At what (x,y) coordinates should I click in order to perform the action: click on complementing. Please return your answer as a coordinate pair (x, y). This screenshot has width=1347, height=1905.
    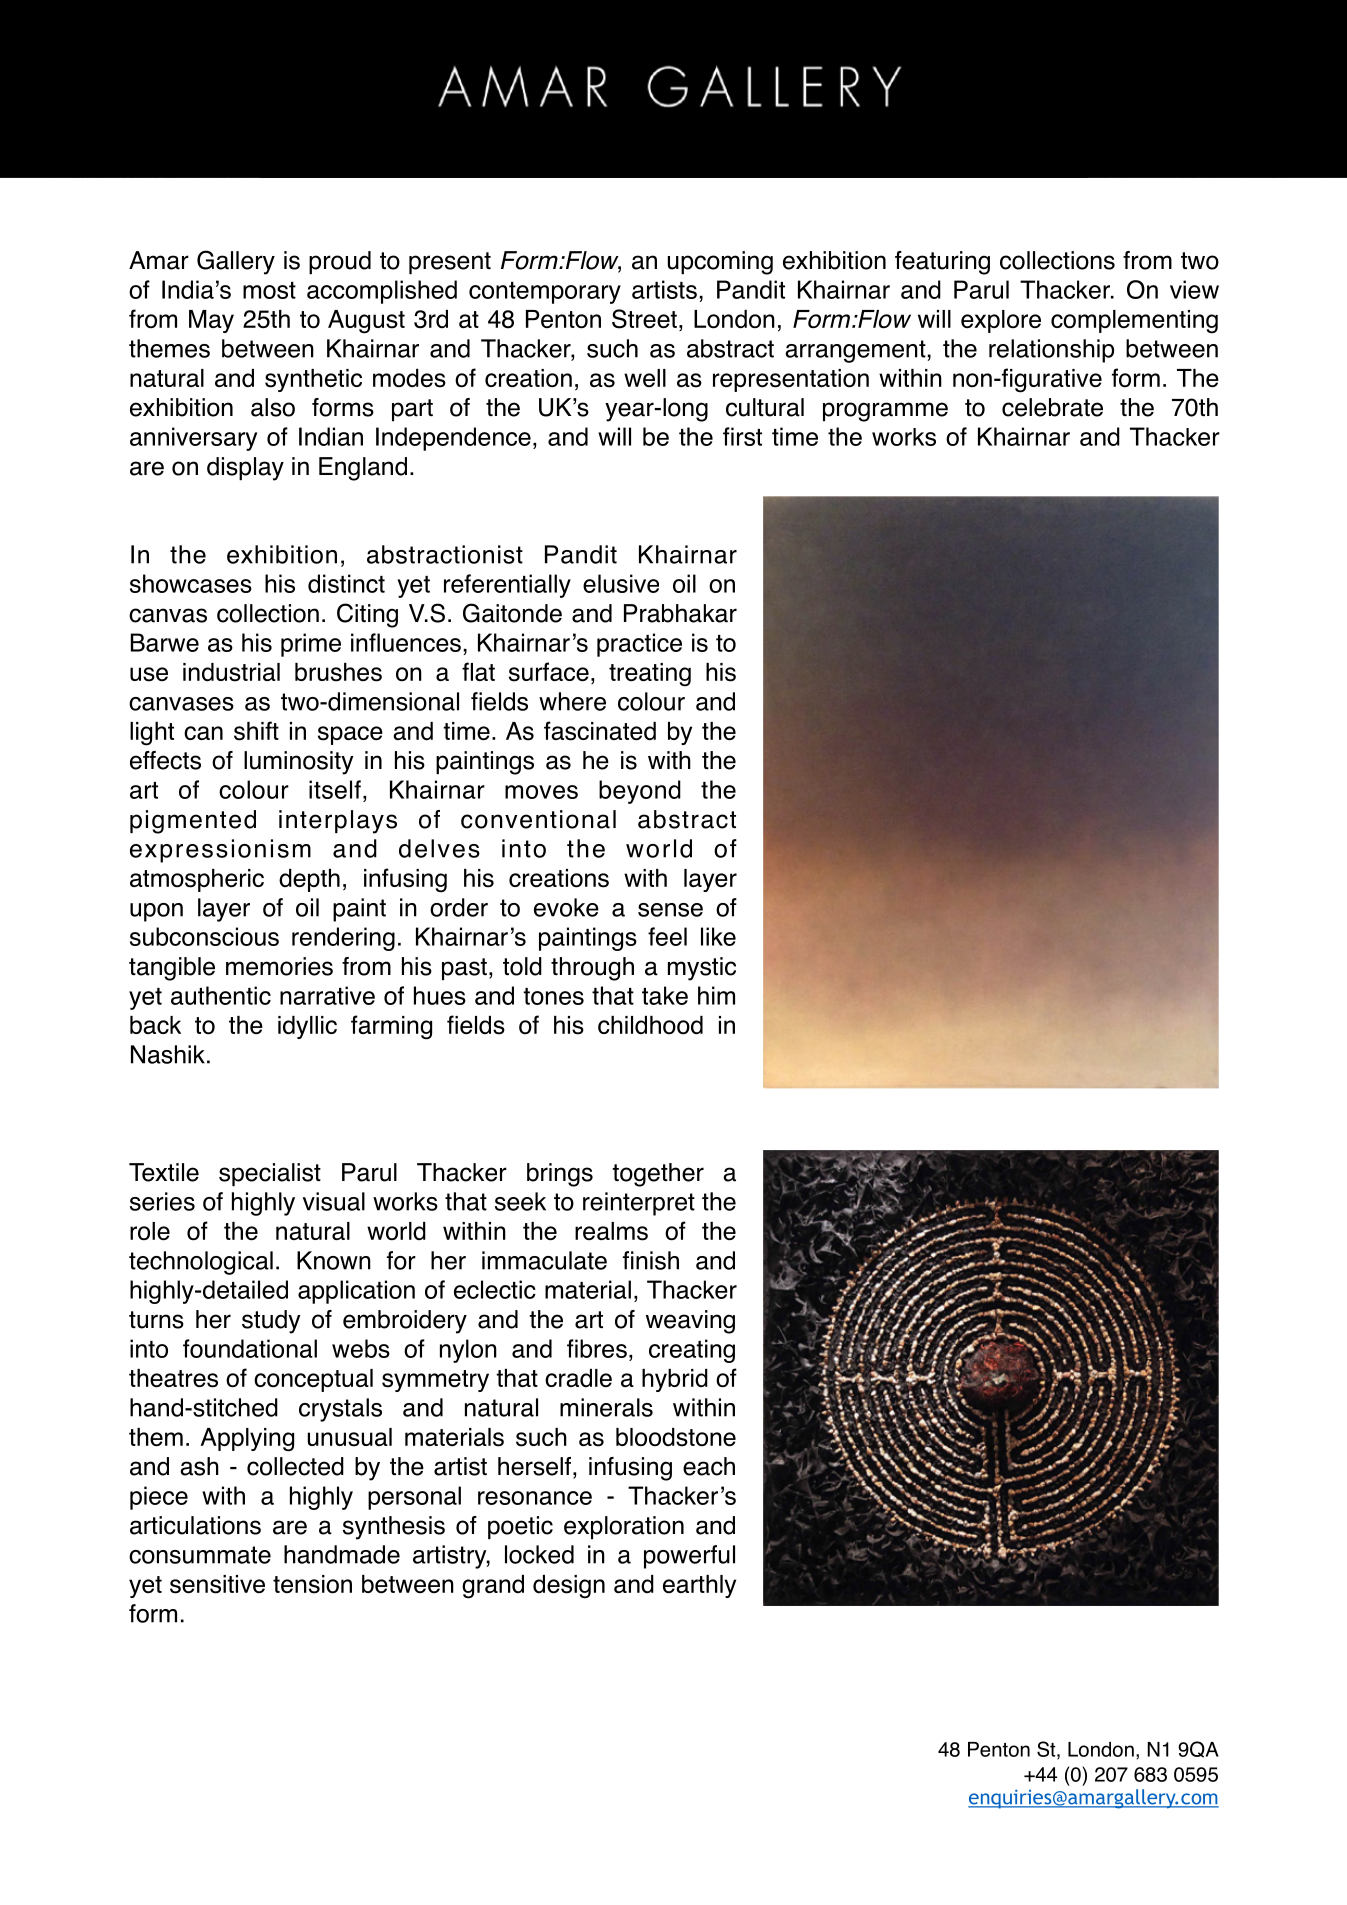
    Looking at the image, I should click on (1134, 322).
